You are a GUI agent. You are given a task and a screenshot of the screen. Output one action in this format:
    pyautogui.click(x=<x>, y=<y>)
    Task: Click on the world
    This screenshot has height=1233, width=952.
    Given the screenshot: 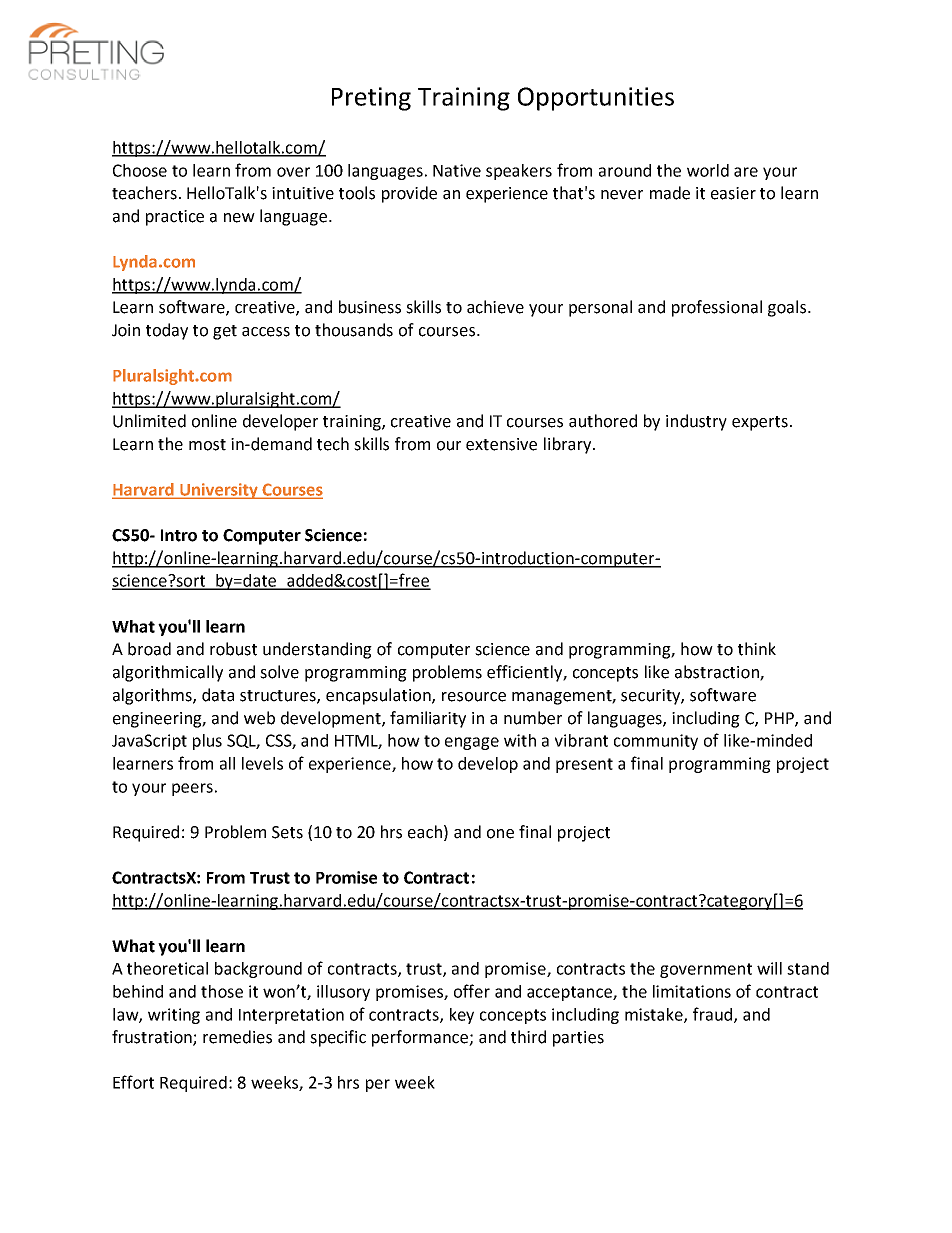 What is the action you would take?
    pyautogui.click(x=708, y=170)
